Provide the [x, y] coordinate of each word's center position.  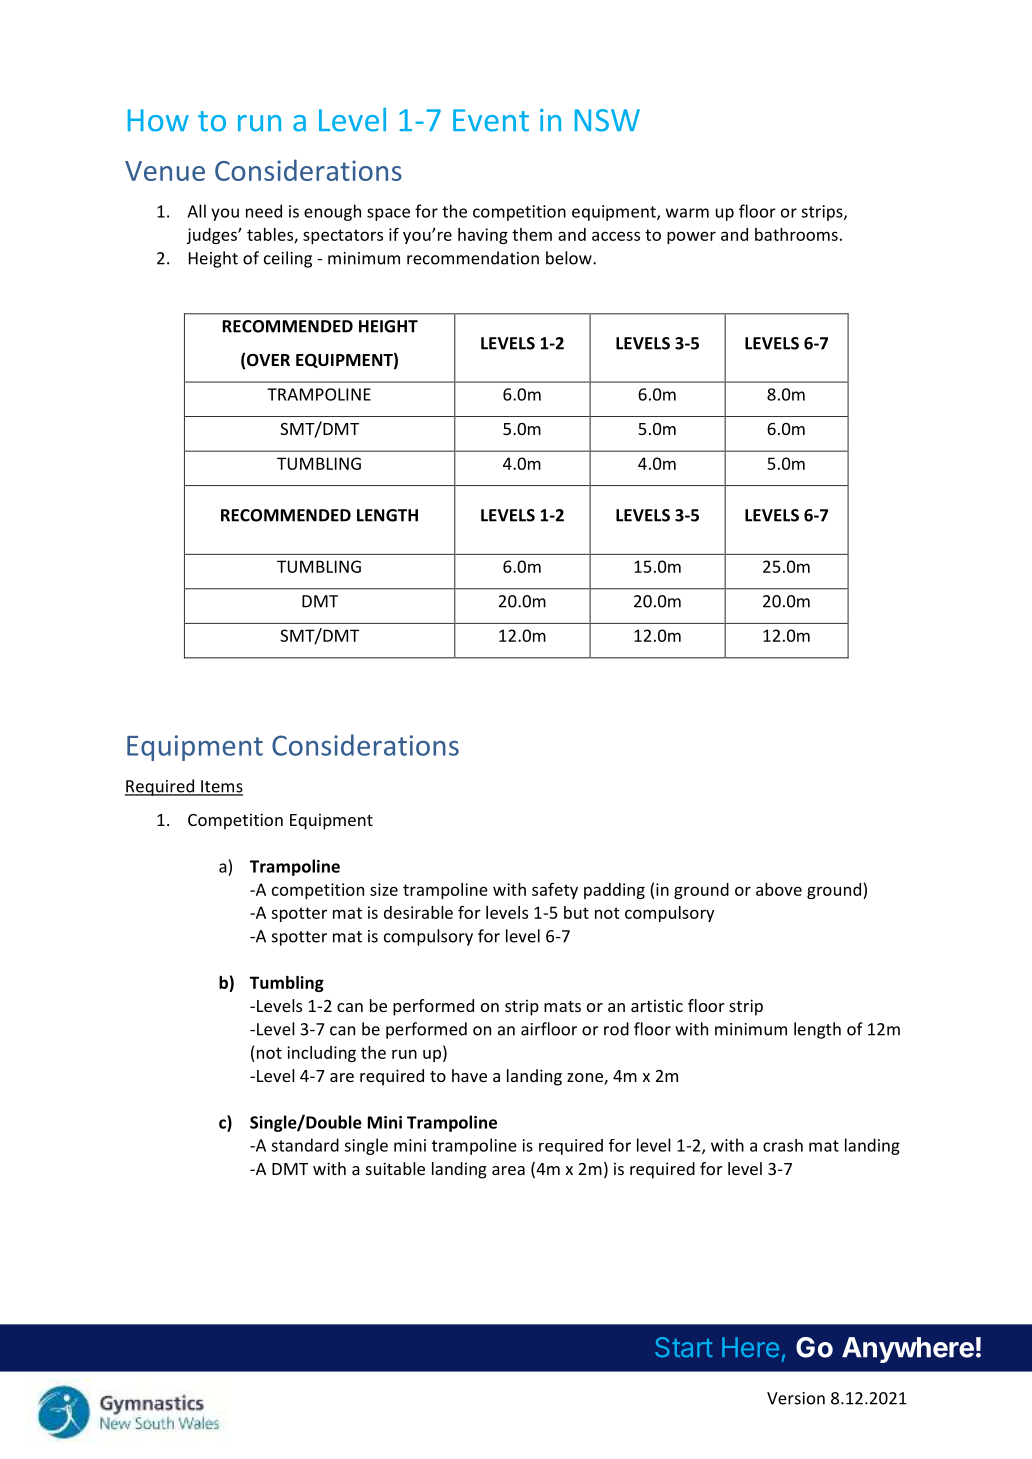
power [691, 237]
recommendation [473, 258]
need [264, 211]
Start [684, 1347]
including [321, 1054]
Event [491, 120]
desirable [418, 912]
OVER [268, 360]
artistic [657, 1005]
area [508, 1170]
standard [305, 1145]
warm [687, 213]
